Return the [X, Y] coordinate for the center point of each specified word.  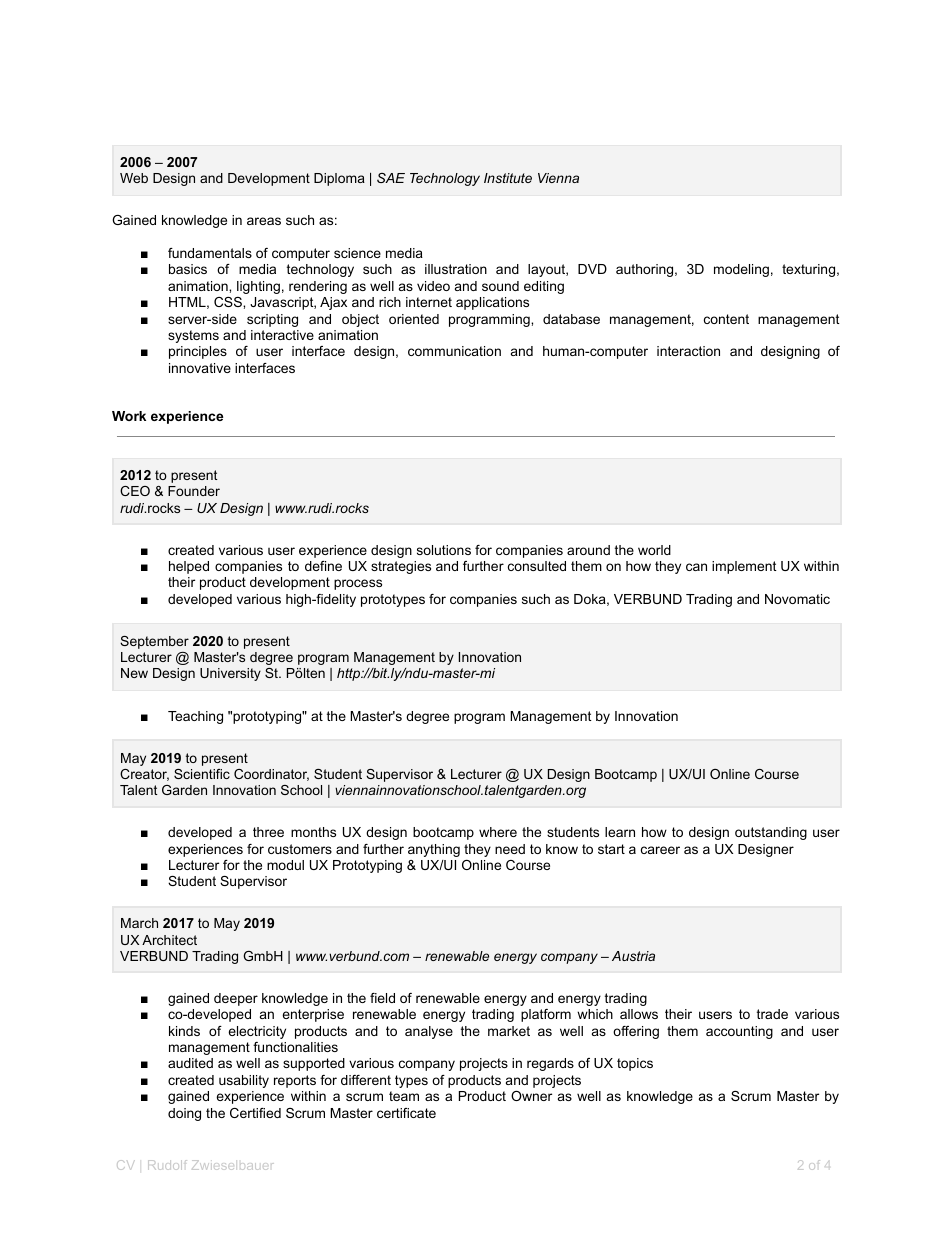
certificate [406, 1113]
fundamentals [210, 253]
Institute [508, 178]
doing [184, 1114]
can [696, 567]
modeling [741, 270]
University [230, 674]
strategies [401, 567]
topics [635, 1064]
